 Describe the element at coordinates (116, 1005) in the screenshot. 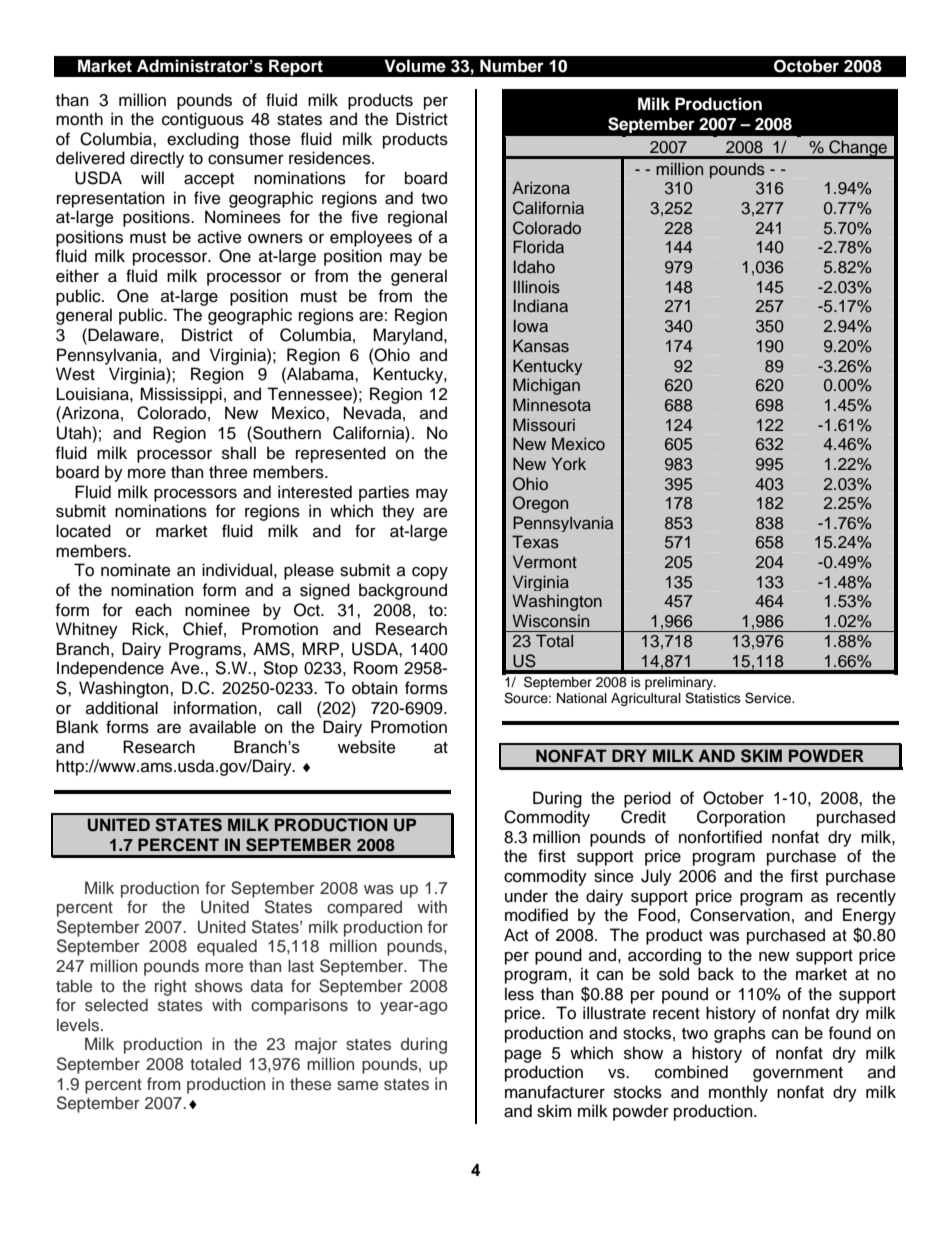

I see `selected` at that location.
